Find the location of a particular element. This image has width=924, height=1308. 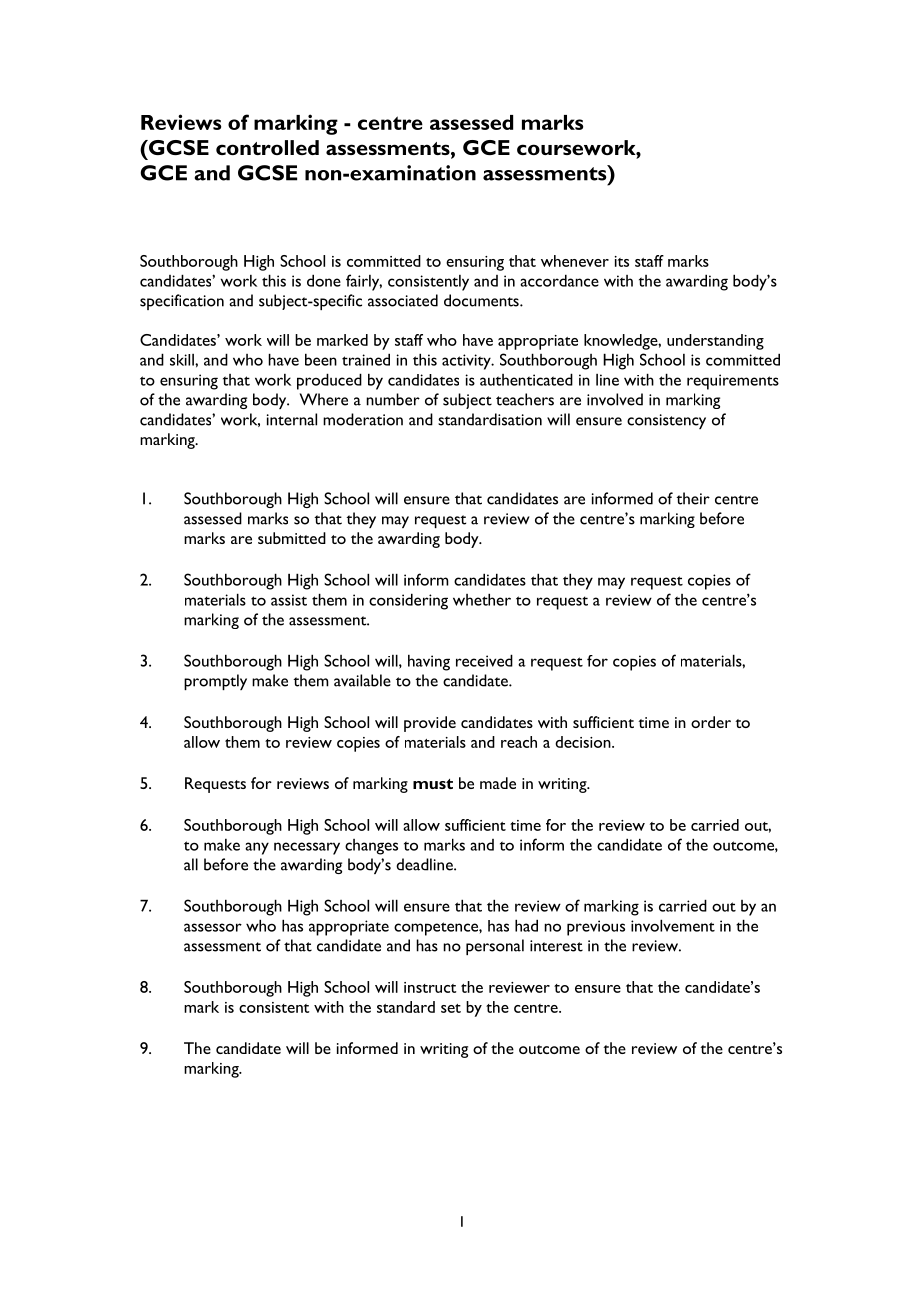

controlled is located at coordinates (267, 147).
